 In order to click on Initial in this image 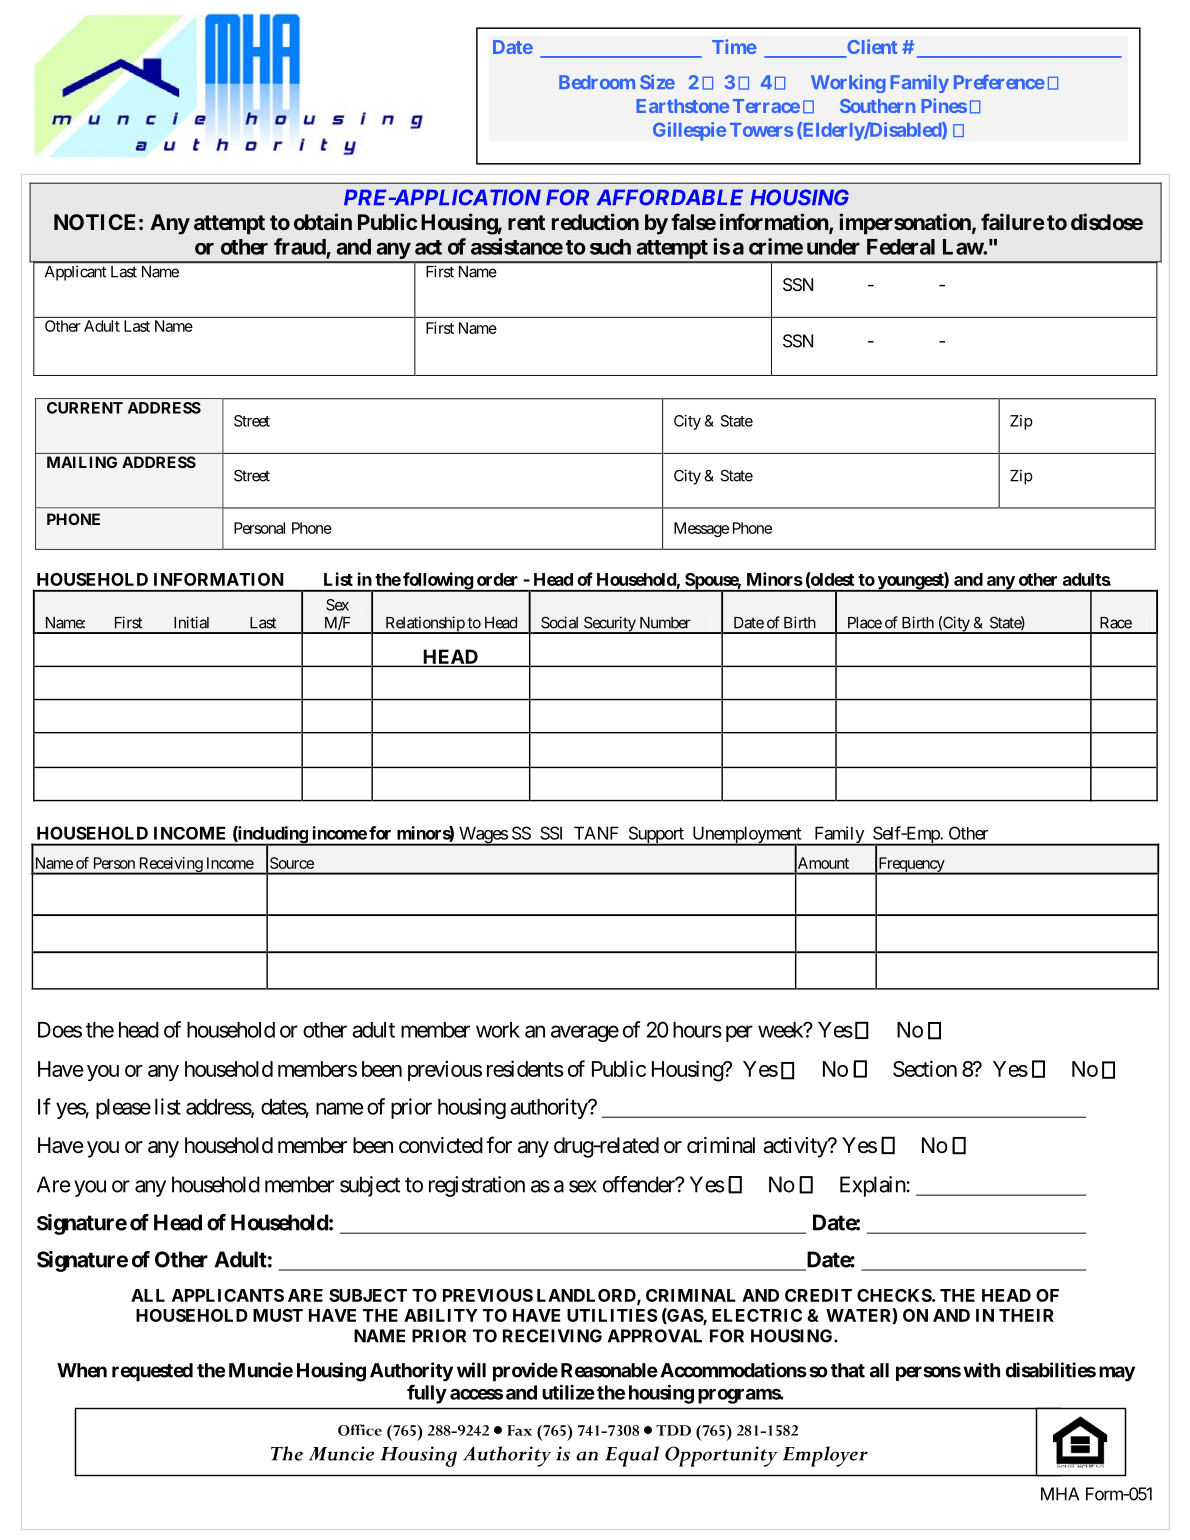, I will do `click(191, 622)`.
